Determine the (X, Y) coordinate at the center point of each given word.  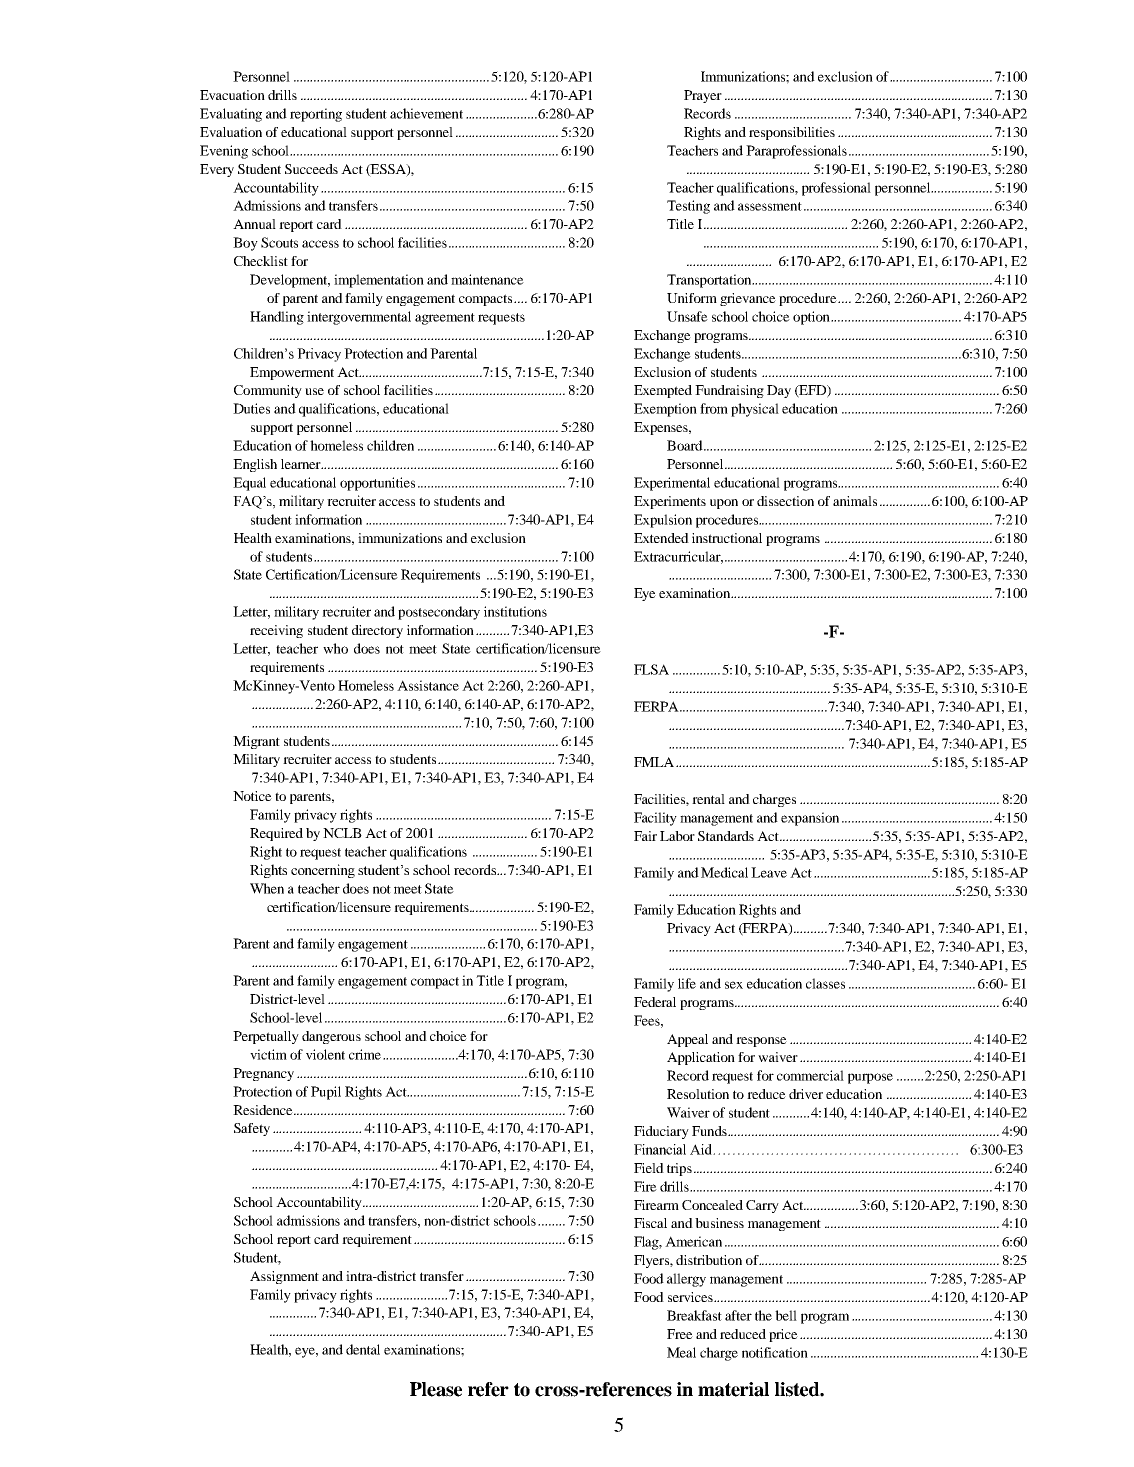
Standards (726, 836)
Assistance (428, 685)
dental (363, 1349)
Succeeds (311, 169)
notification (775, 1352)
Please (436, 1389)
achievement (426, 113)
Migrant (256, 742)
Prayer (703, 96)
